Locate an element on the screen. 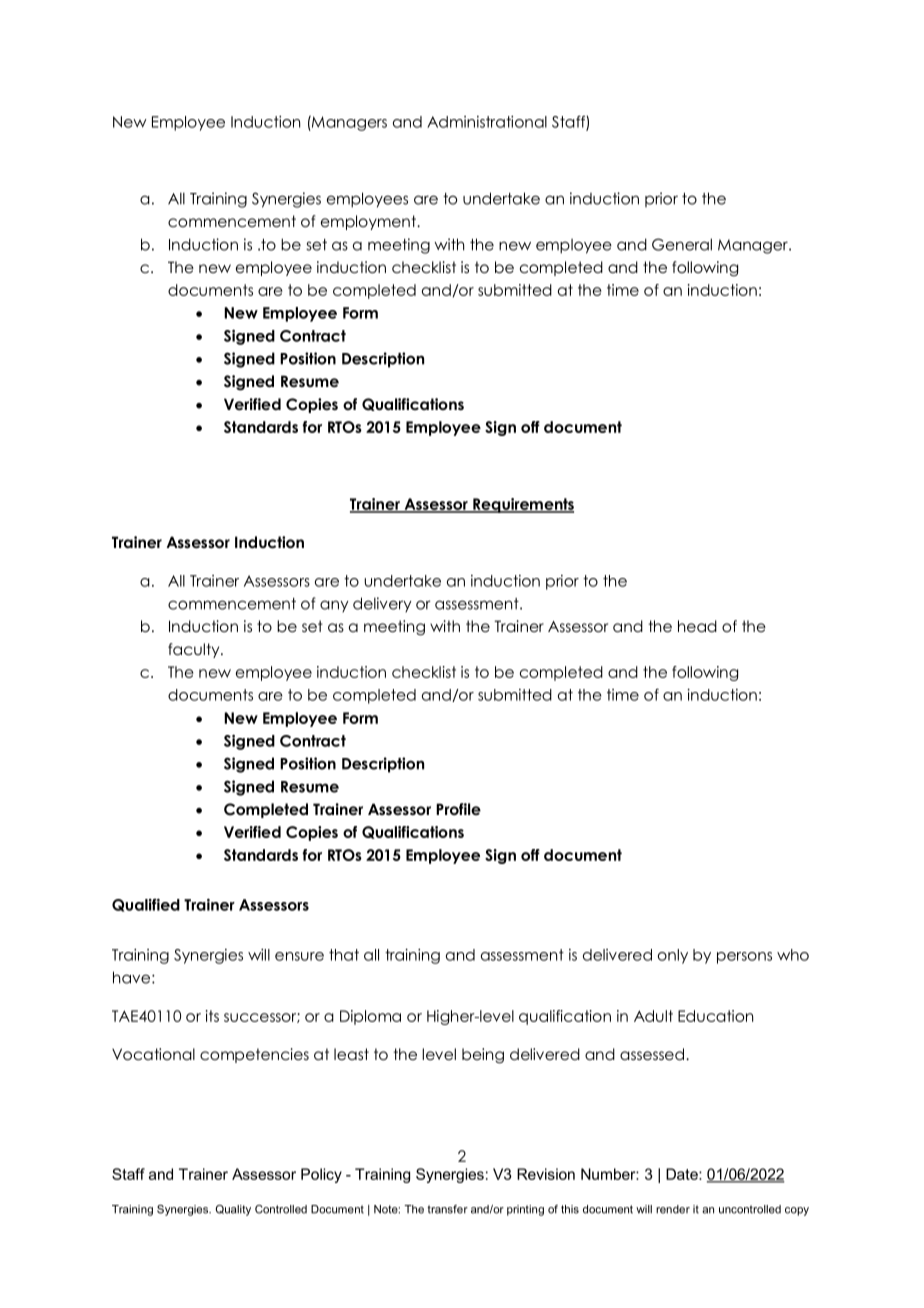 This screenshot has width=924, height=1308. General is located at coordinates (682, 244).
